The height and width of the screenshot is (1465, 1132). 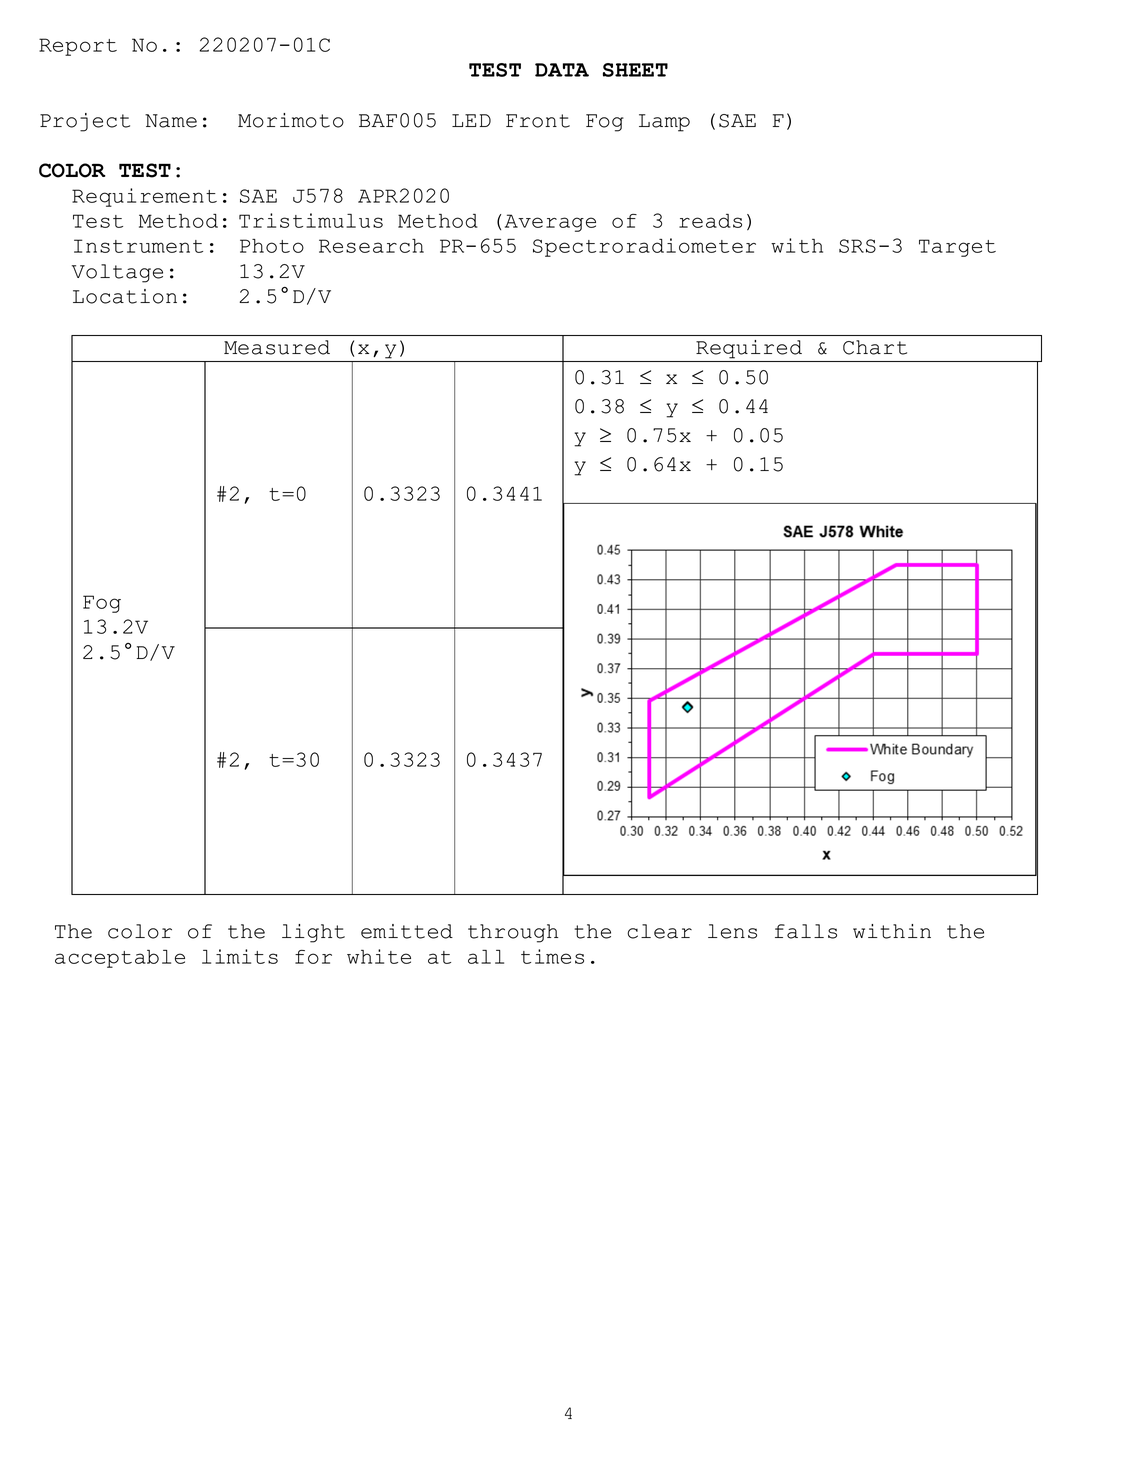 I want to click on Lamp, so click(x=664, y=123).
